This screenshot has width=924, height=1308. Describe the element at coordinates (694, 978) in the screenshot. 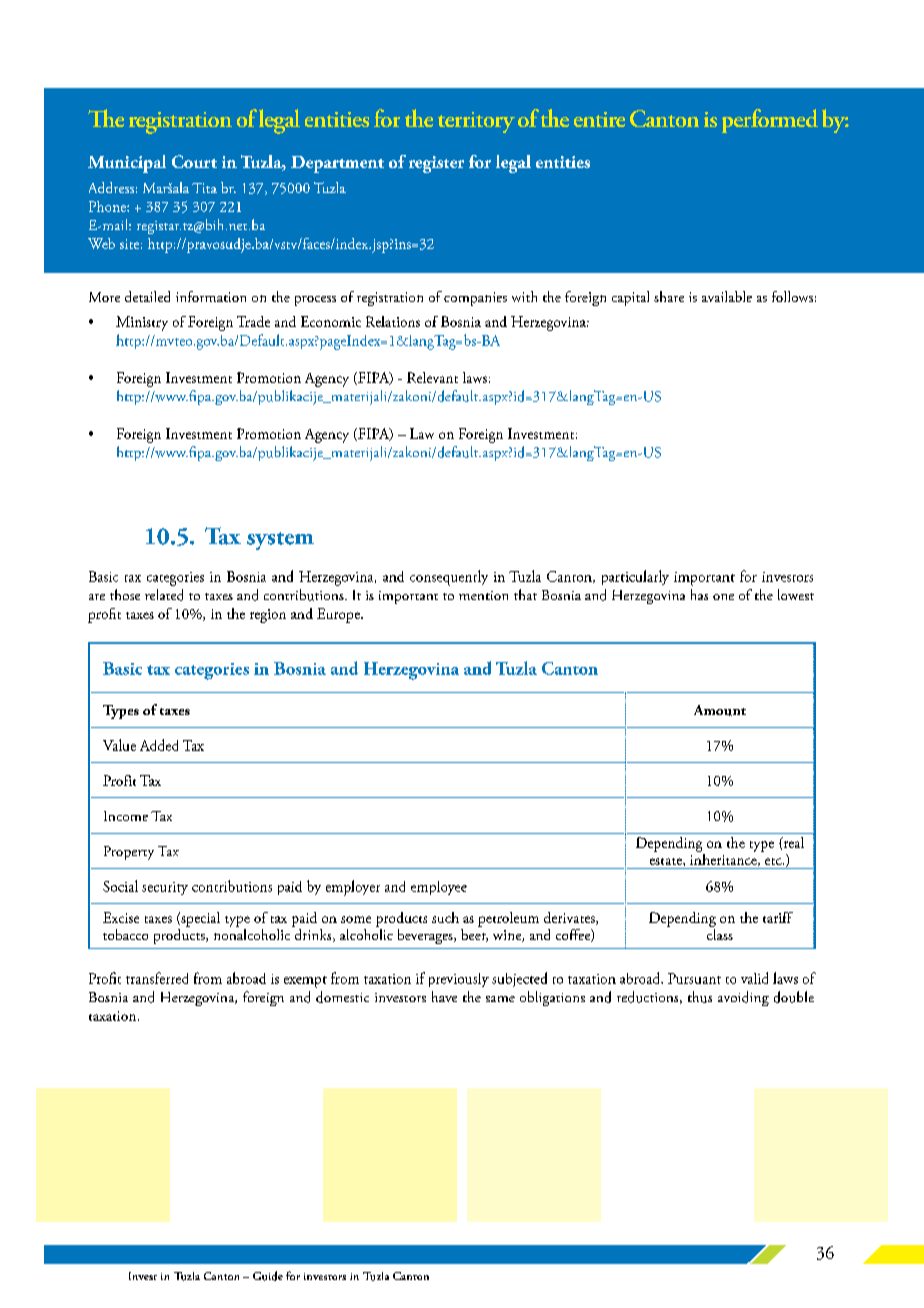

I see `Pursuant` at that location.
